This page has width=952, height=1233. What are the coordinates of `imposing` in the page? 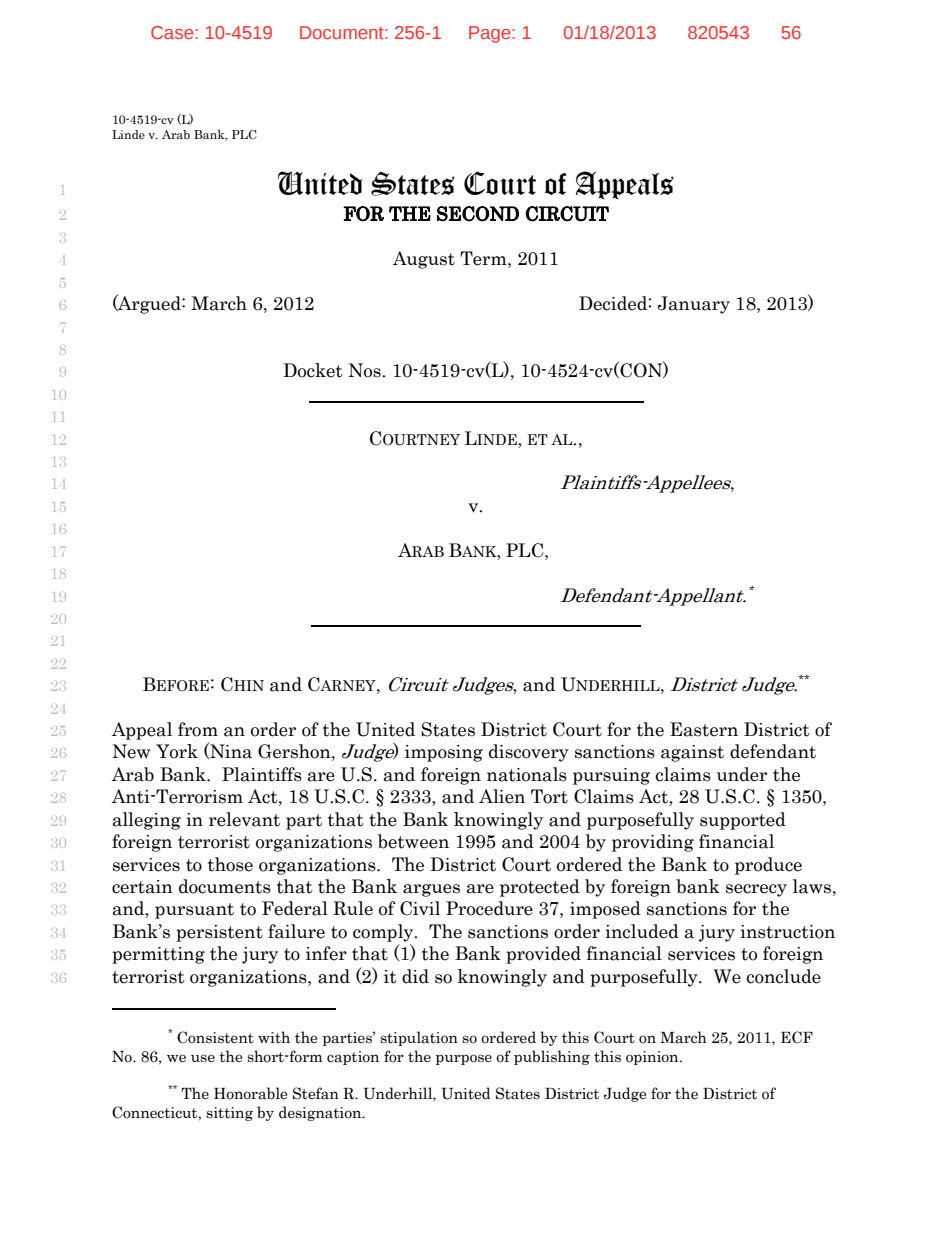 It's located at (444, 753).
